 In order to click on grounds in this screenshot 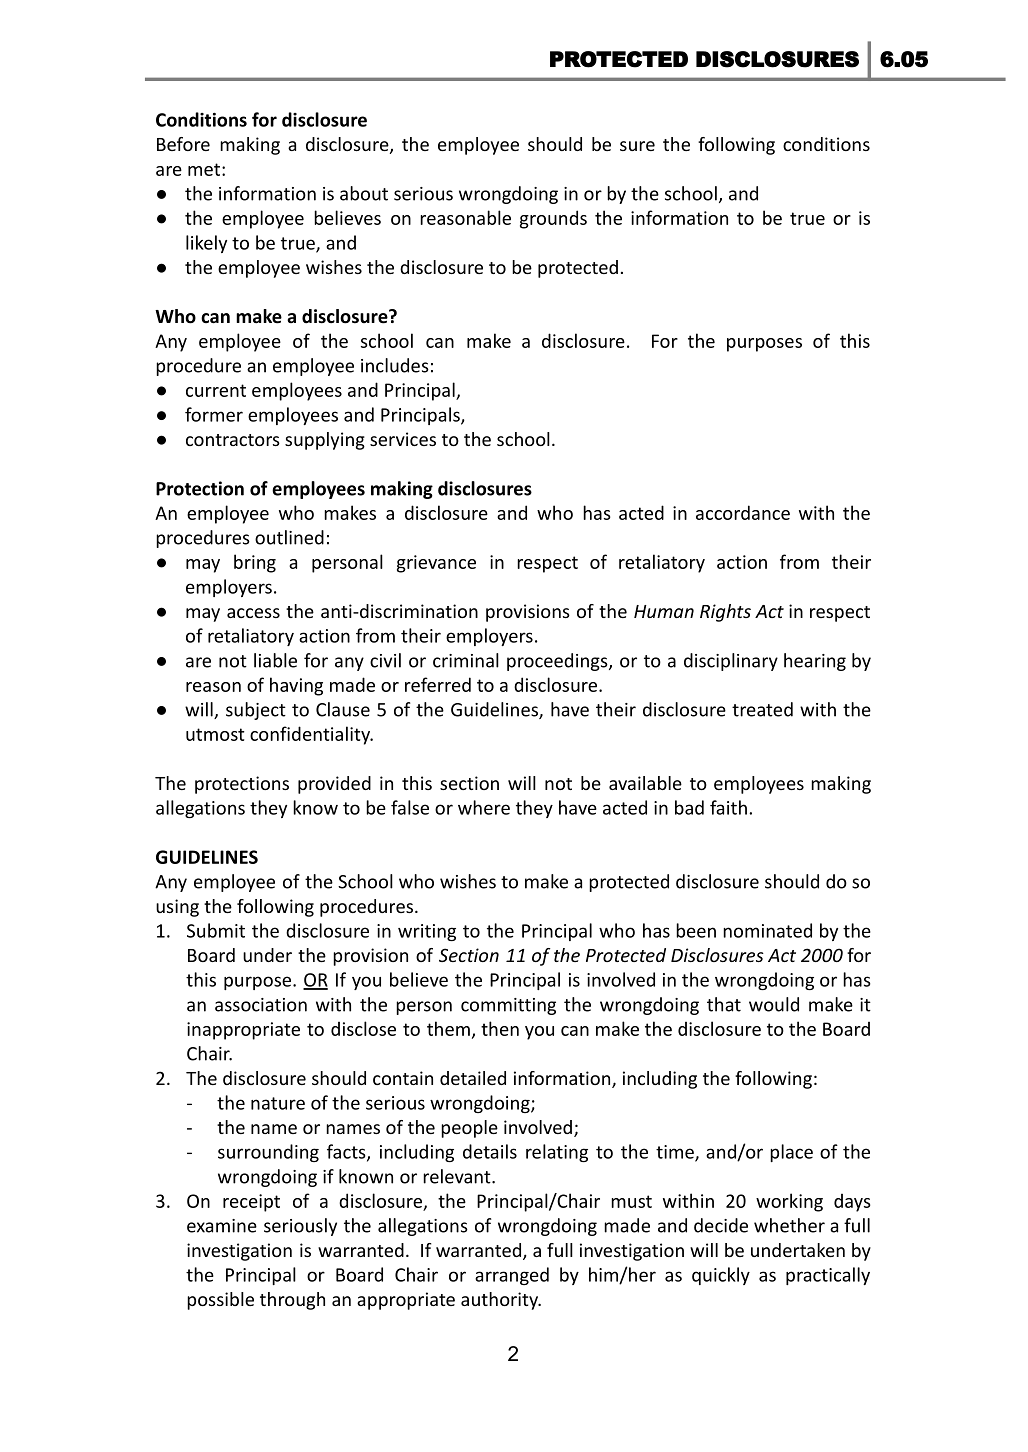, I will do `click(553, 219)`.
